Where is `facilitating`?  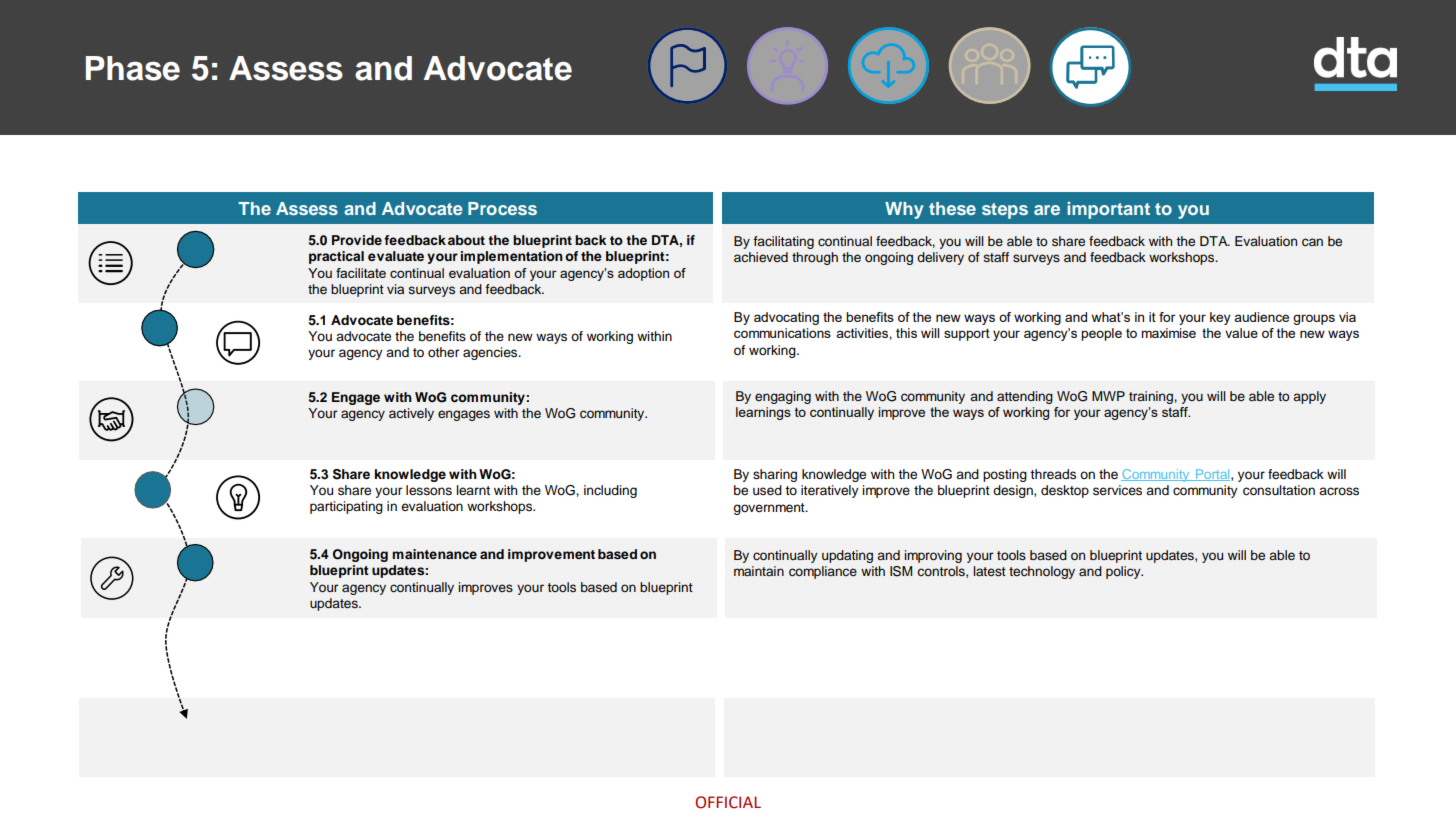 facilitating is located at coordinates (783, 242).
